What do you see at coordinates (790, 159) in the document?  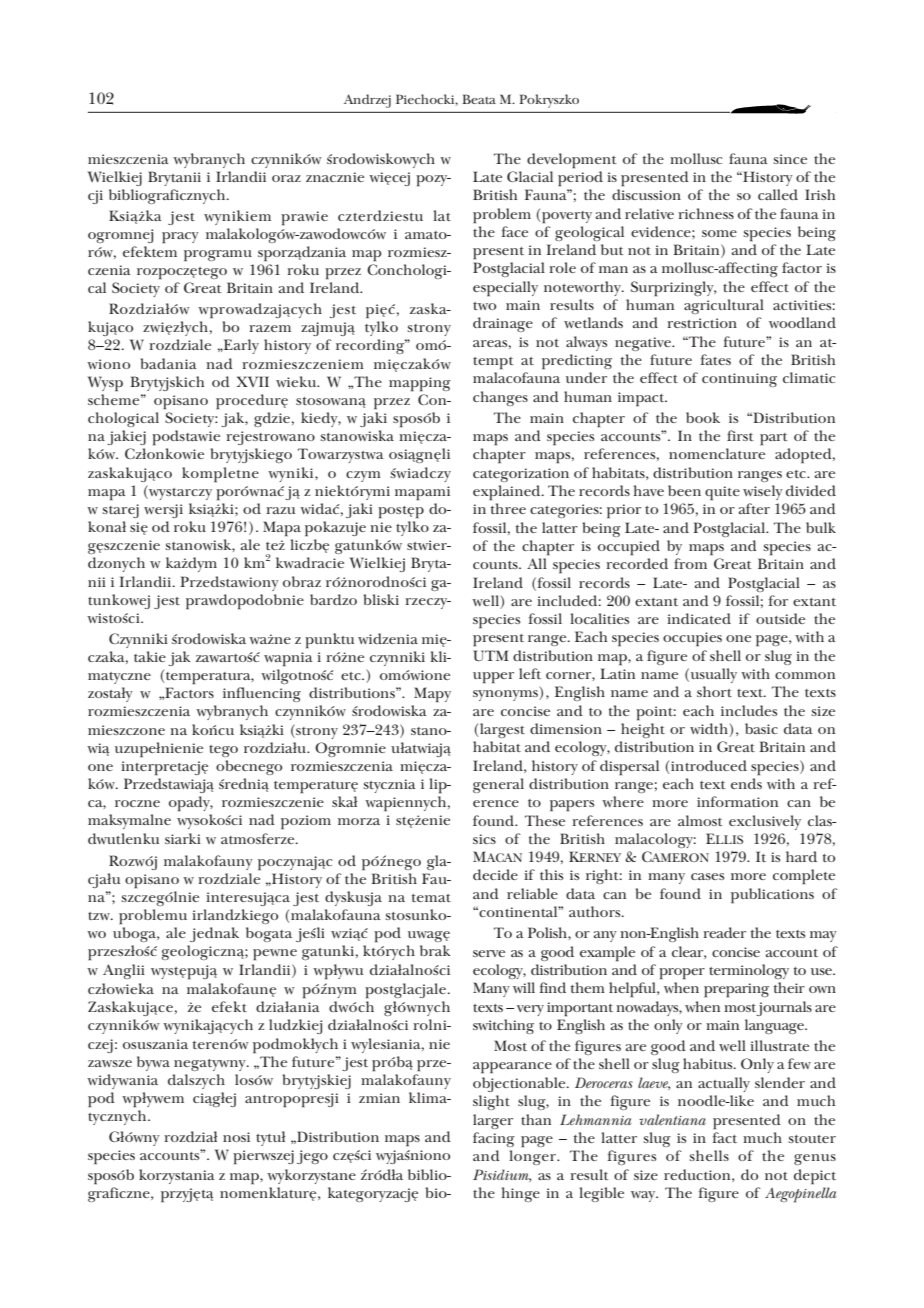 I see `since` at bounding box center [790, 159].
